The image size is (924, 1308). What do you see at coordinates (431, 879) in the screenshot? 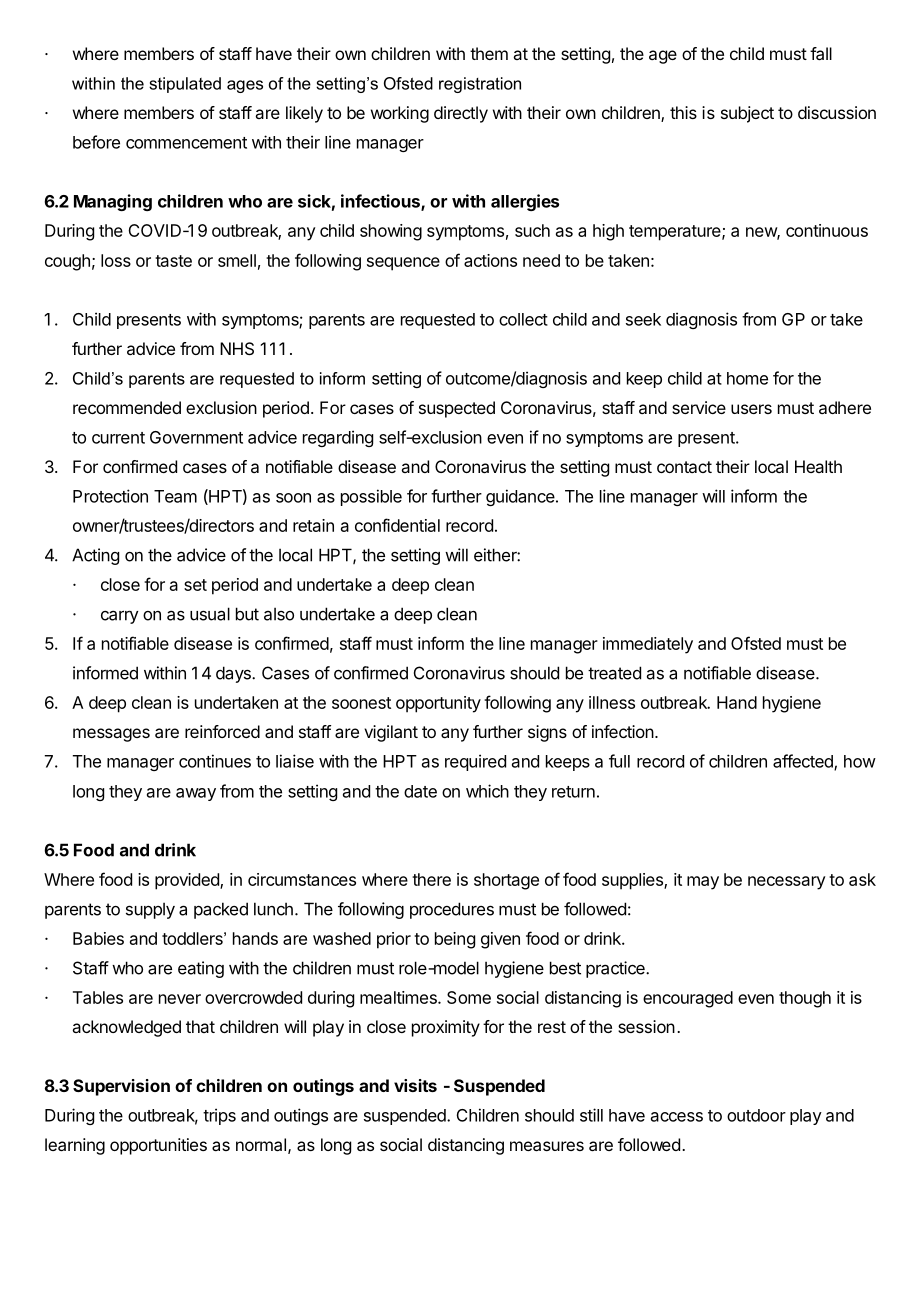
I see `there` at bounding box center [431, 879].
